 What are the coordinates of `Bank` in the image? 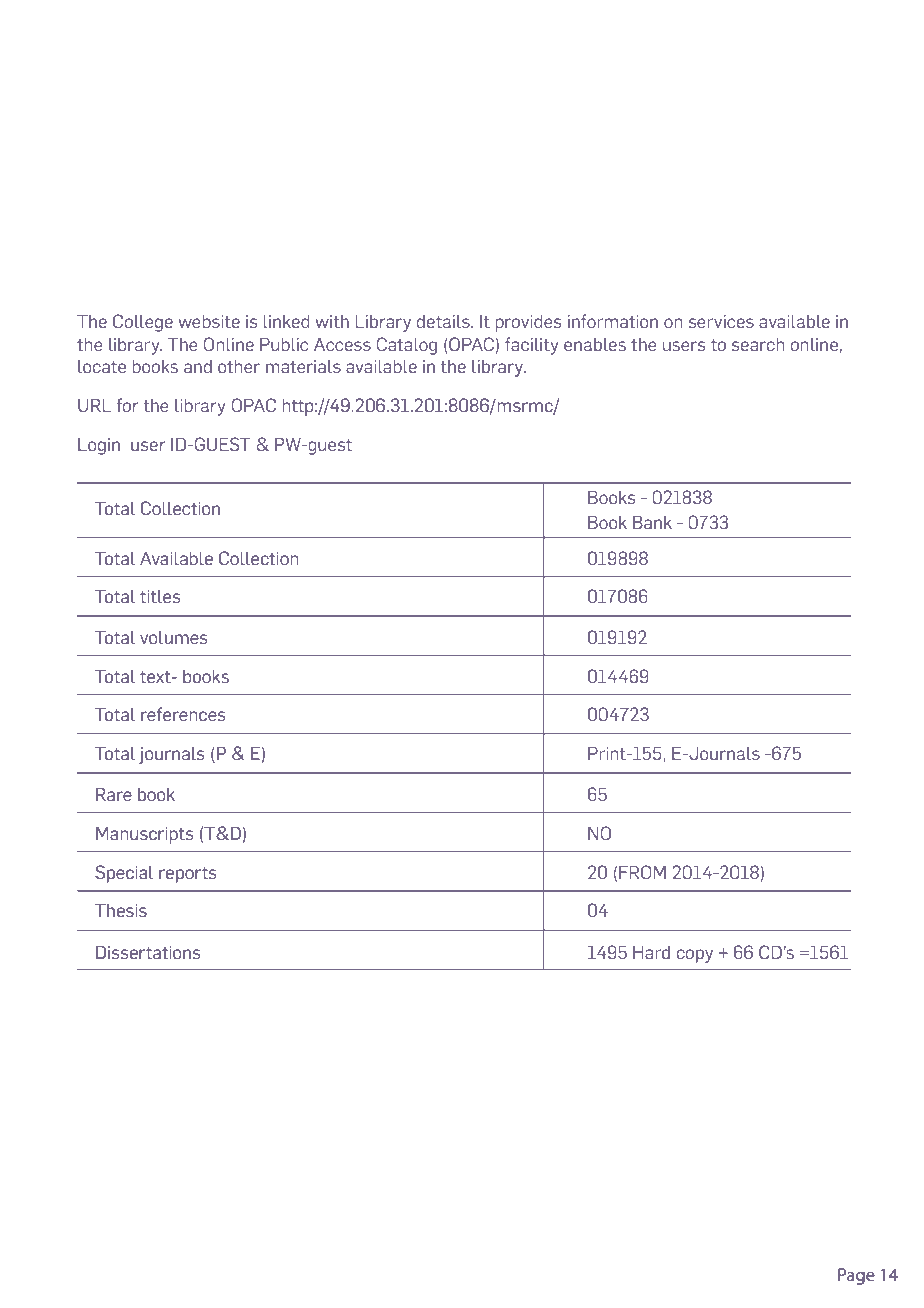 It's located at (652, 522).
